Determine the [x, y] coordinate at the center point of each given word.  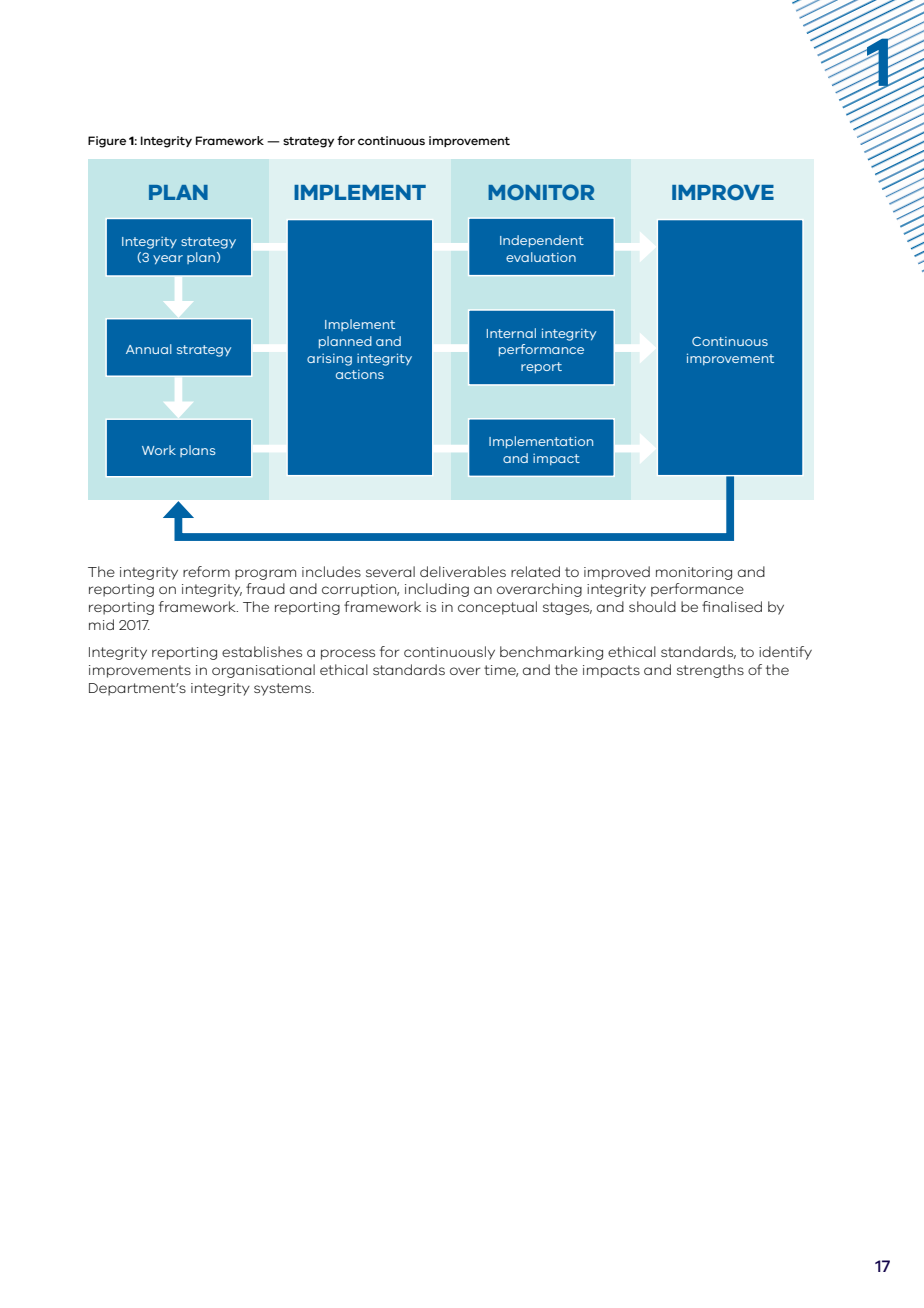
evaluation [541, 257]
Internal [511, 333]
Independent [542, 241]
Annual [149, 349]
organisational [263, 671]
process [348, 654]
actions [360, 374]
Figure [107, 142]
